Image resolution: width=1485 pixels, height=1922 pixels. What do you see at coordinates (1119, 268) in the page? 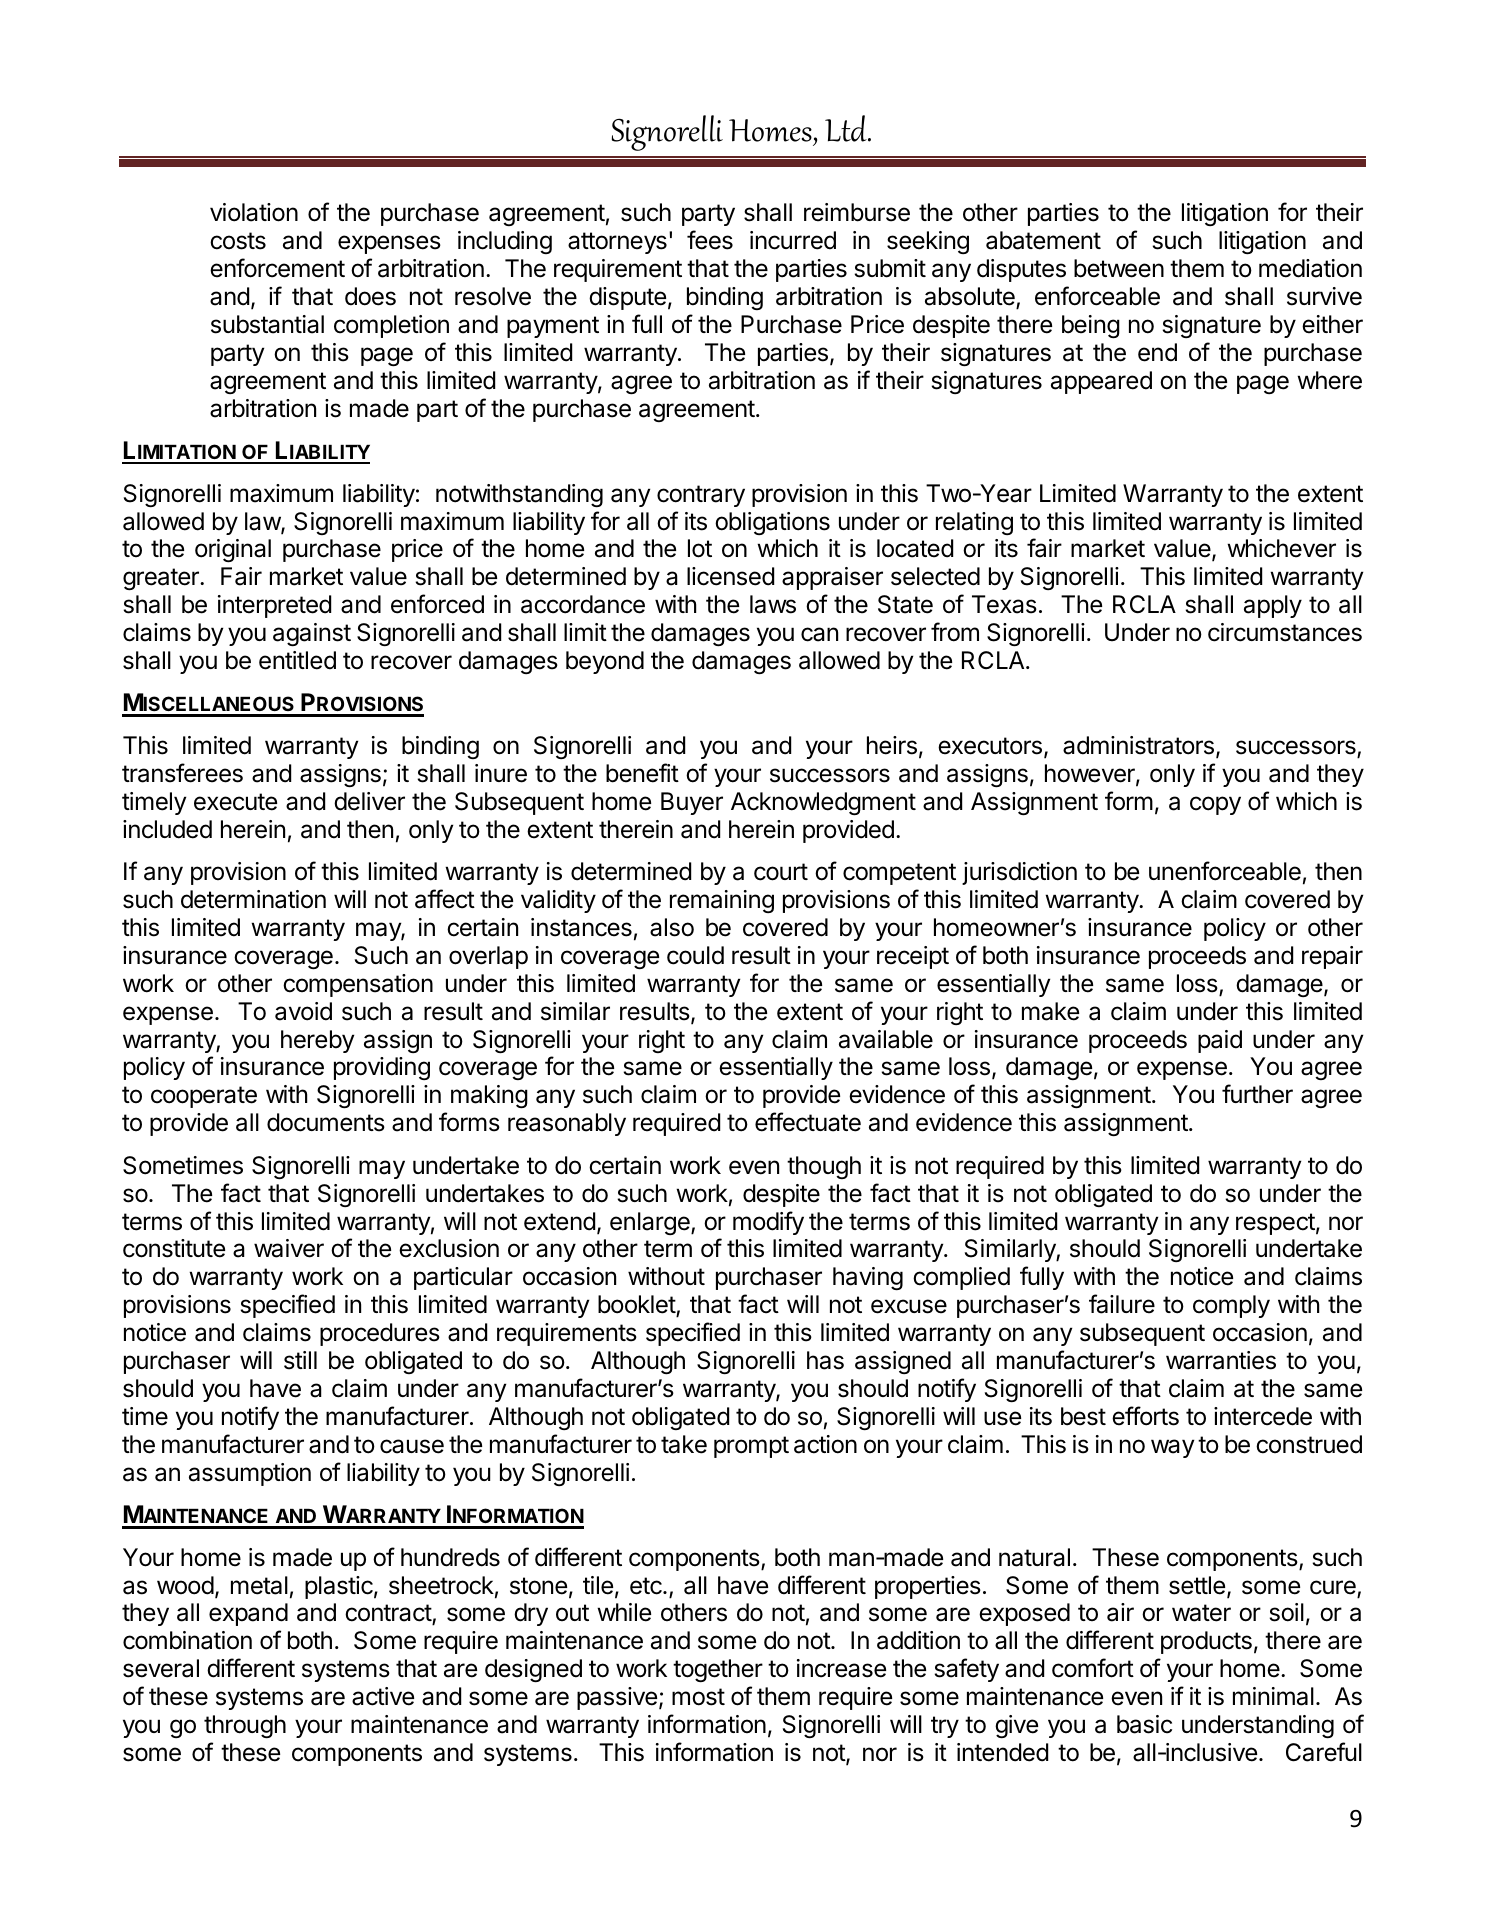
I see `between` at bounding box center [1119, 268].
